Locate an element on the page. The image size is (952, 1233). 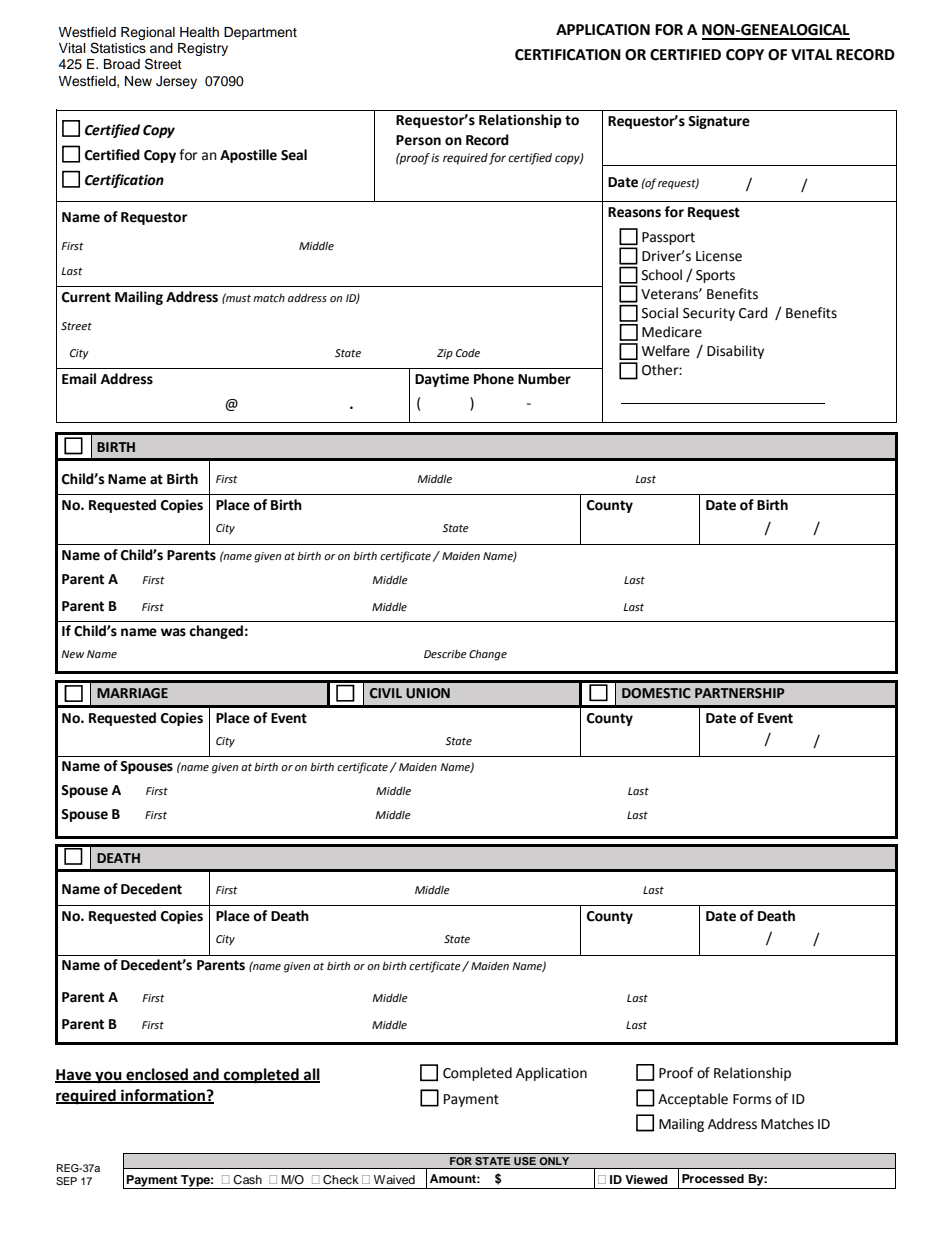
Acceptable is located at coordinates (693, 1100).
